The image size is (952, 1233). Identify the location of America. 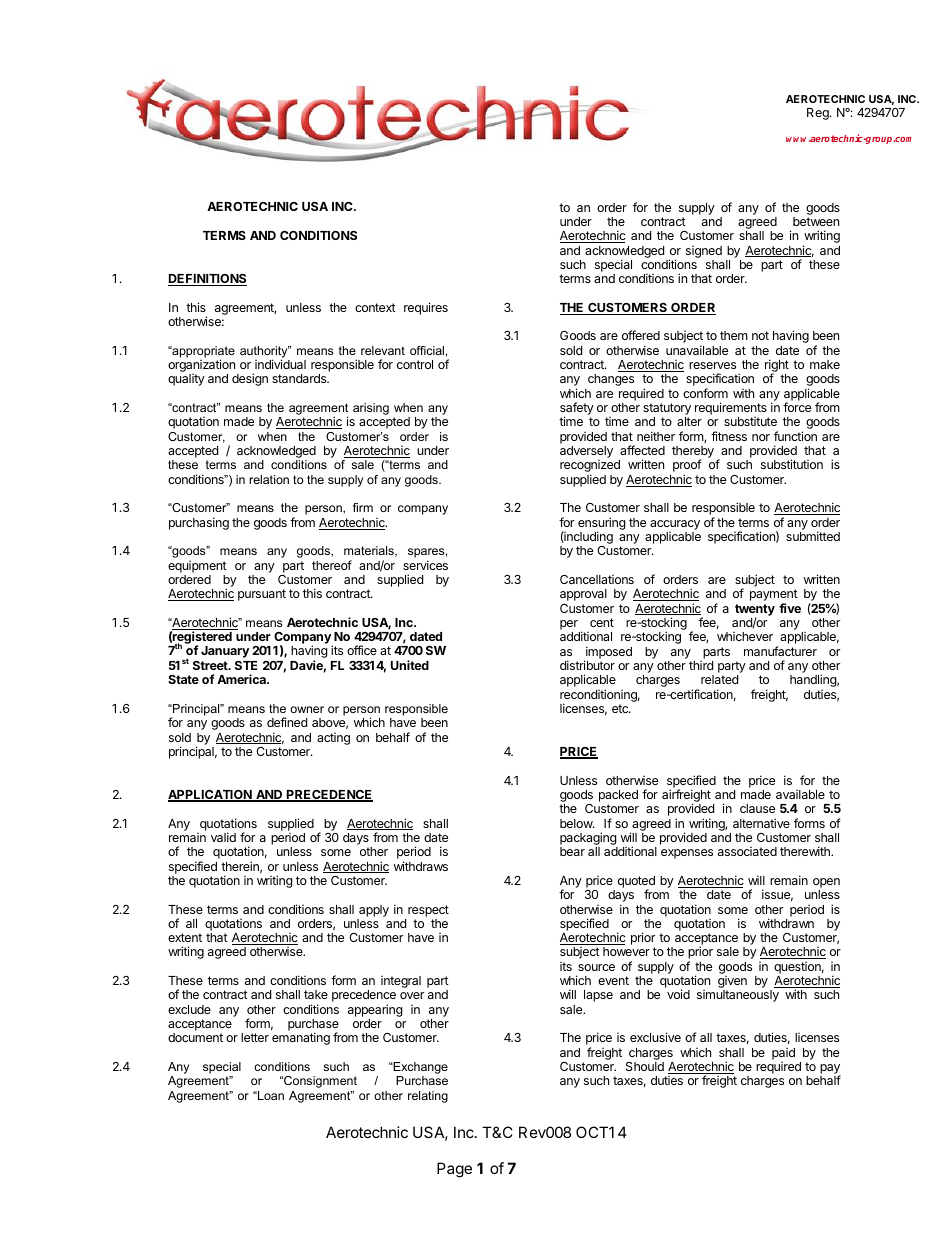
(242, 679).
